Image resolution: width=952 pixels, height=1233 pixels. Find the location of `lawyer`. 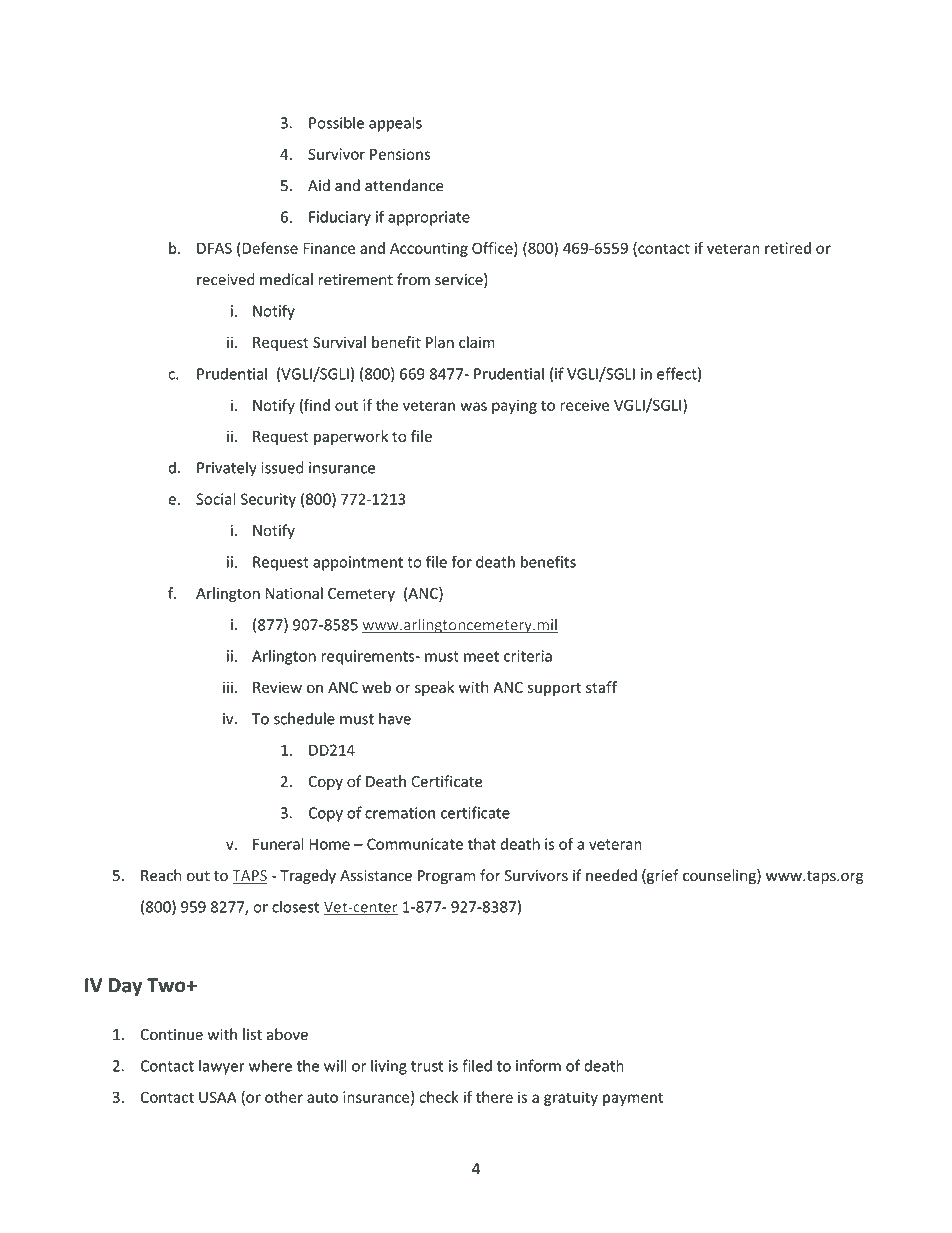

lawyer is located at coordinates (222, 1067).
